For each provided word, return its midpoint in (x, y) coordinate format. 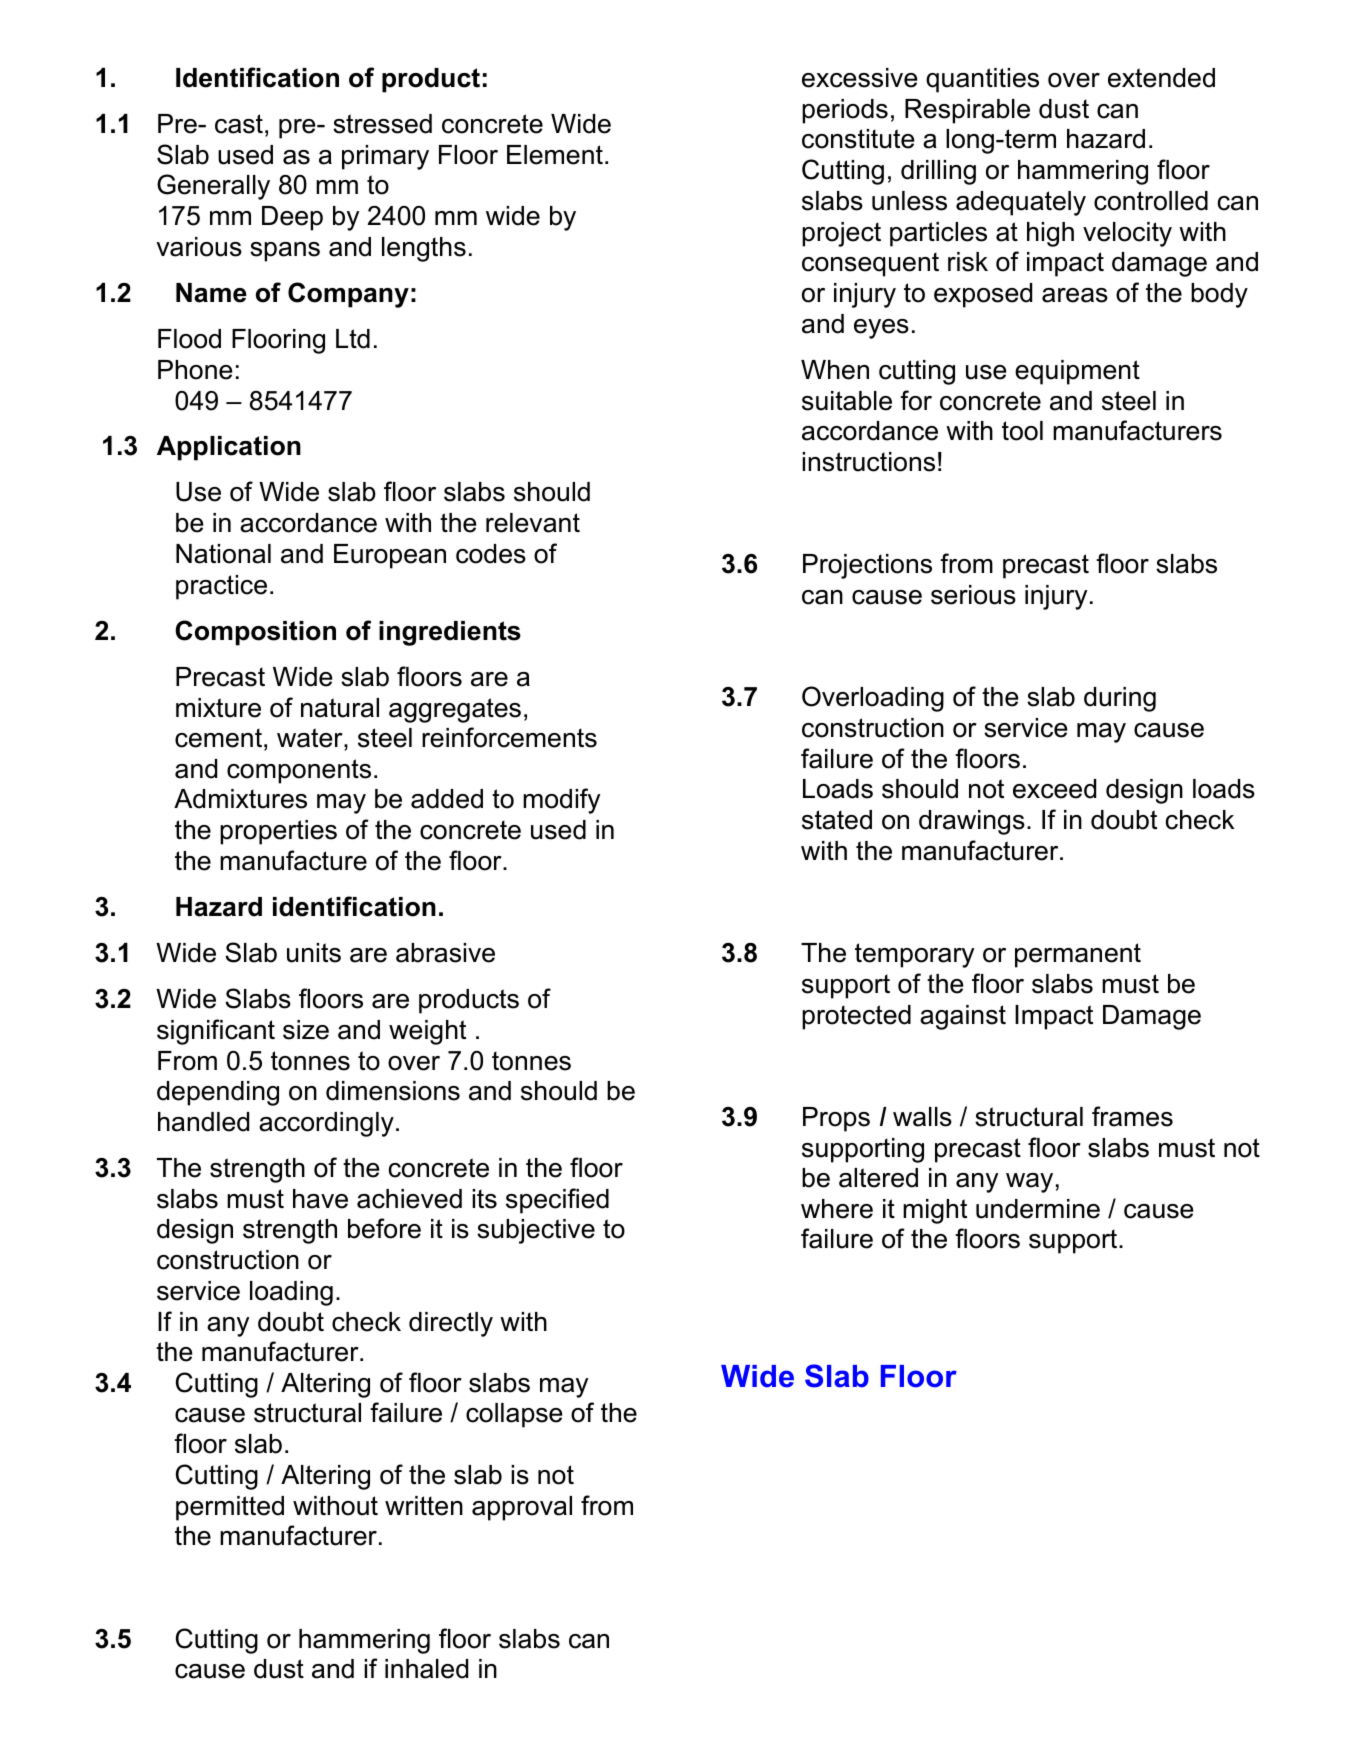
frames (1132, 1116)
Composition (255, 633)
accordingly (326, 1124)
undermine (1038, 1209)
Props (836, 1119)
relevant (533, 523)
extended (1161, 78)
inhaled (426, 1669)
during (1120, 699)
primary (385, 157)
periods (845, 111)
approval (522, 1508)
